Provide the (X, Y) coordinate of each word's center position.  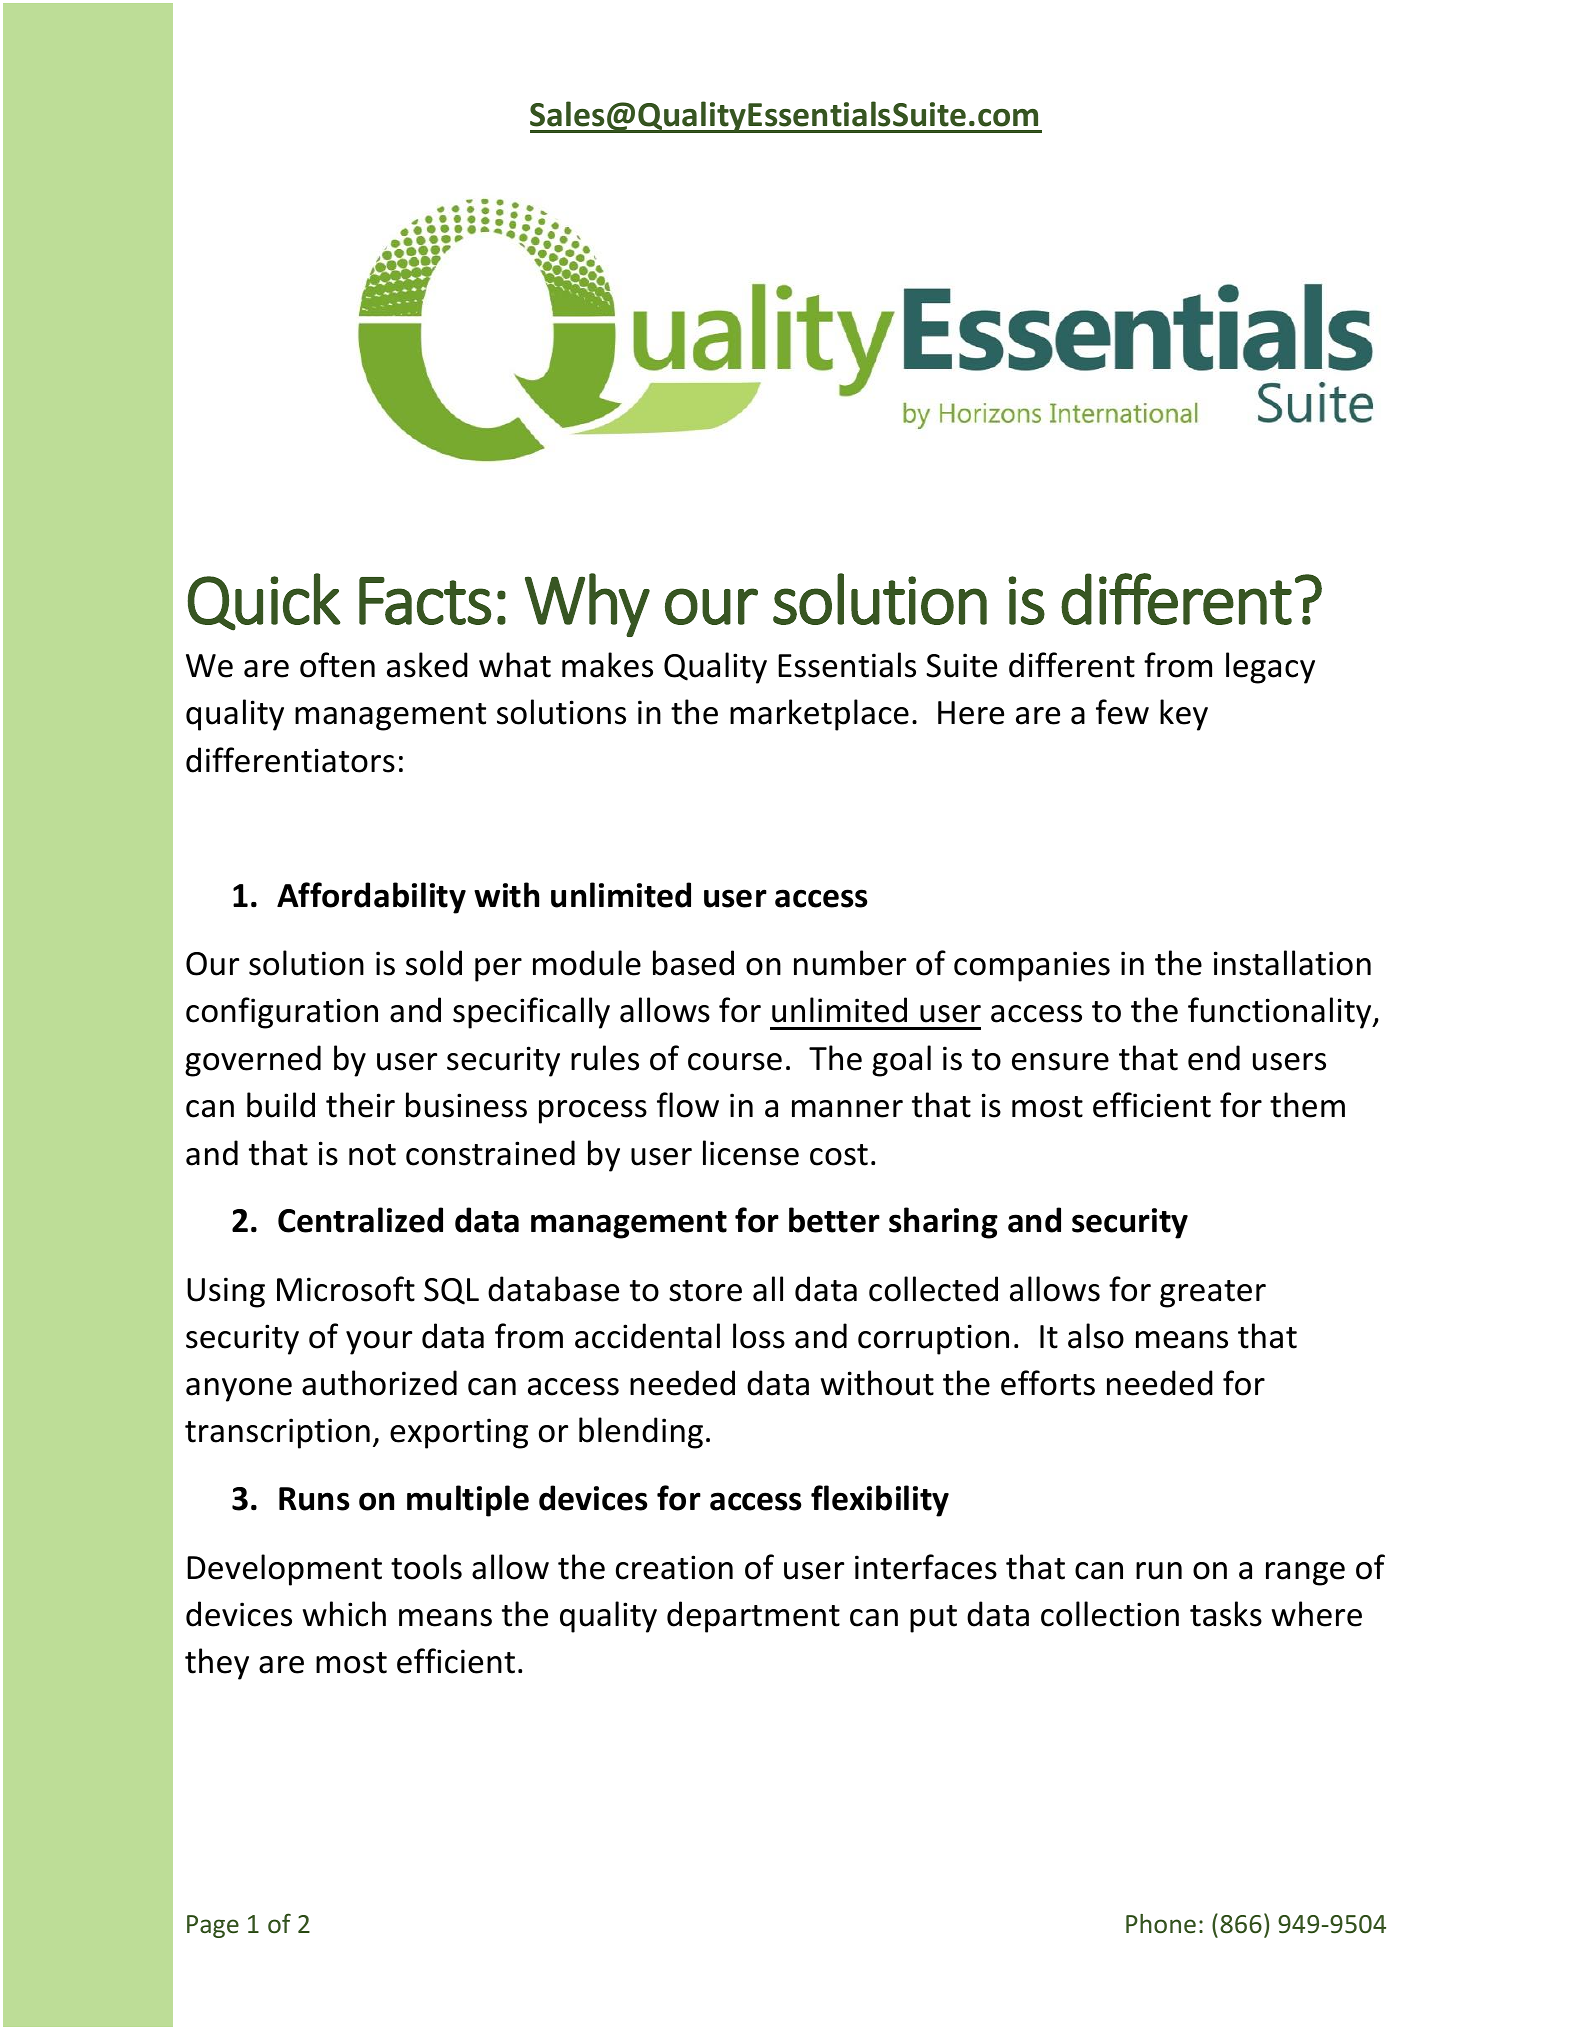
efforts (1048, 1383)
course (735, 1062)
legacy (1270, 668)
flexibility (880, 1501)
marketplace (819, 715)
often (337, 665)
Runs (314, 1499)
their (360, 1105)
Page (213, 1926)
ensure (1060, 1062)
